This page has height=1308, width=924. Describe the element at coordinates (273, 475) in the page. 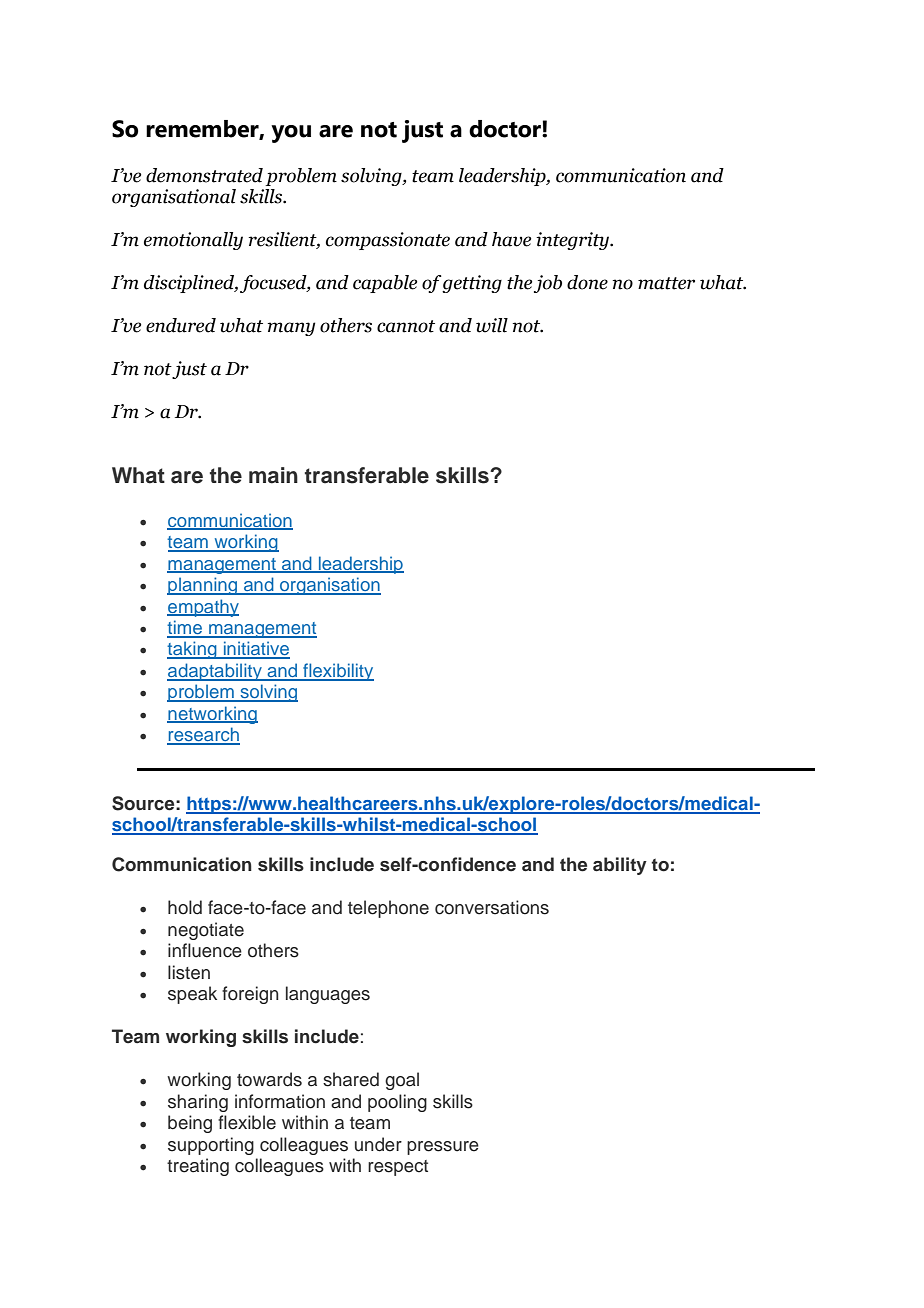

I see `main` at that location.
